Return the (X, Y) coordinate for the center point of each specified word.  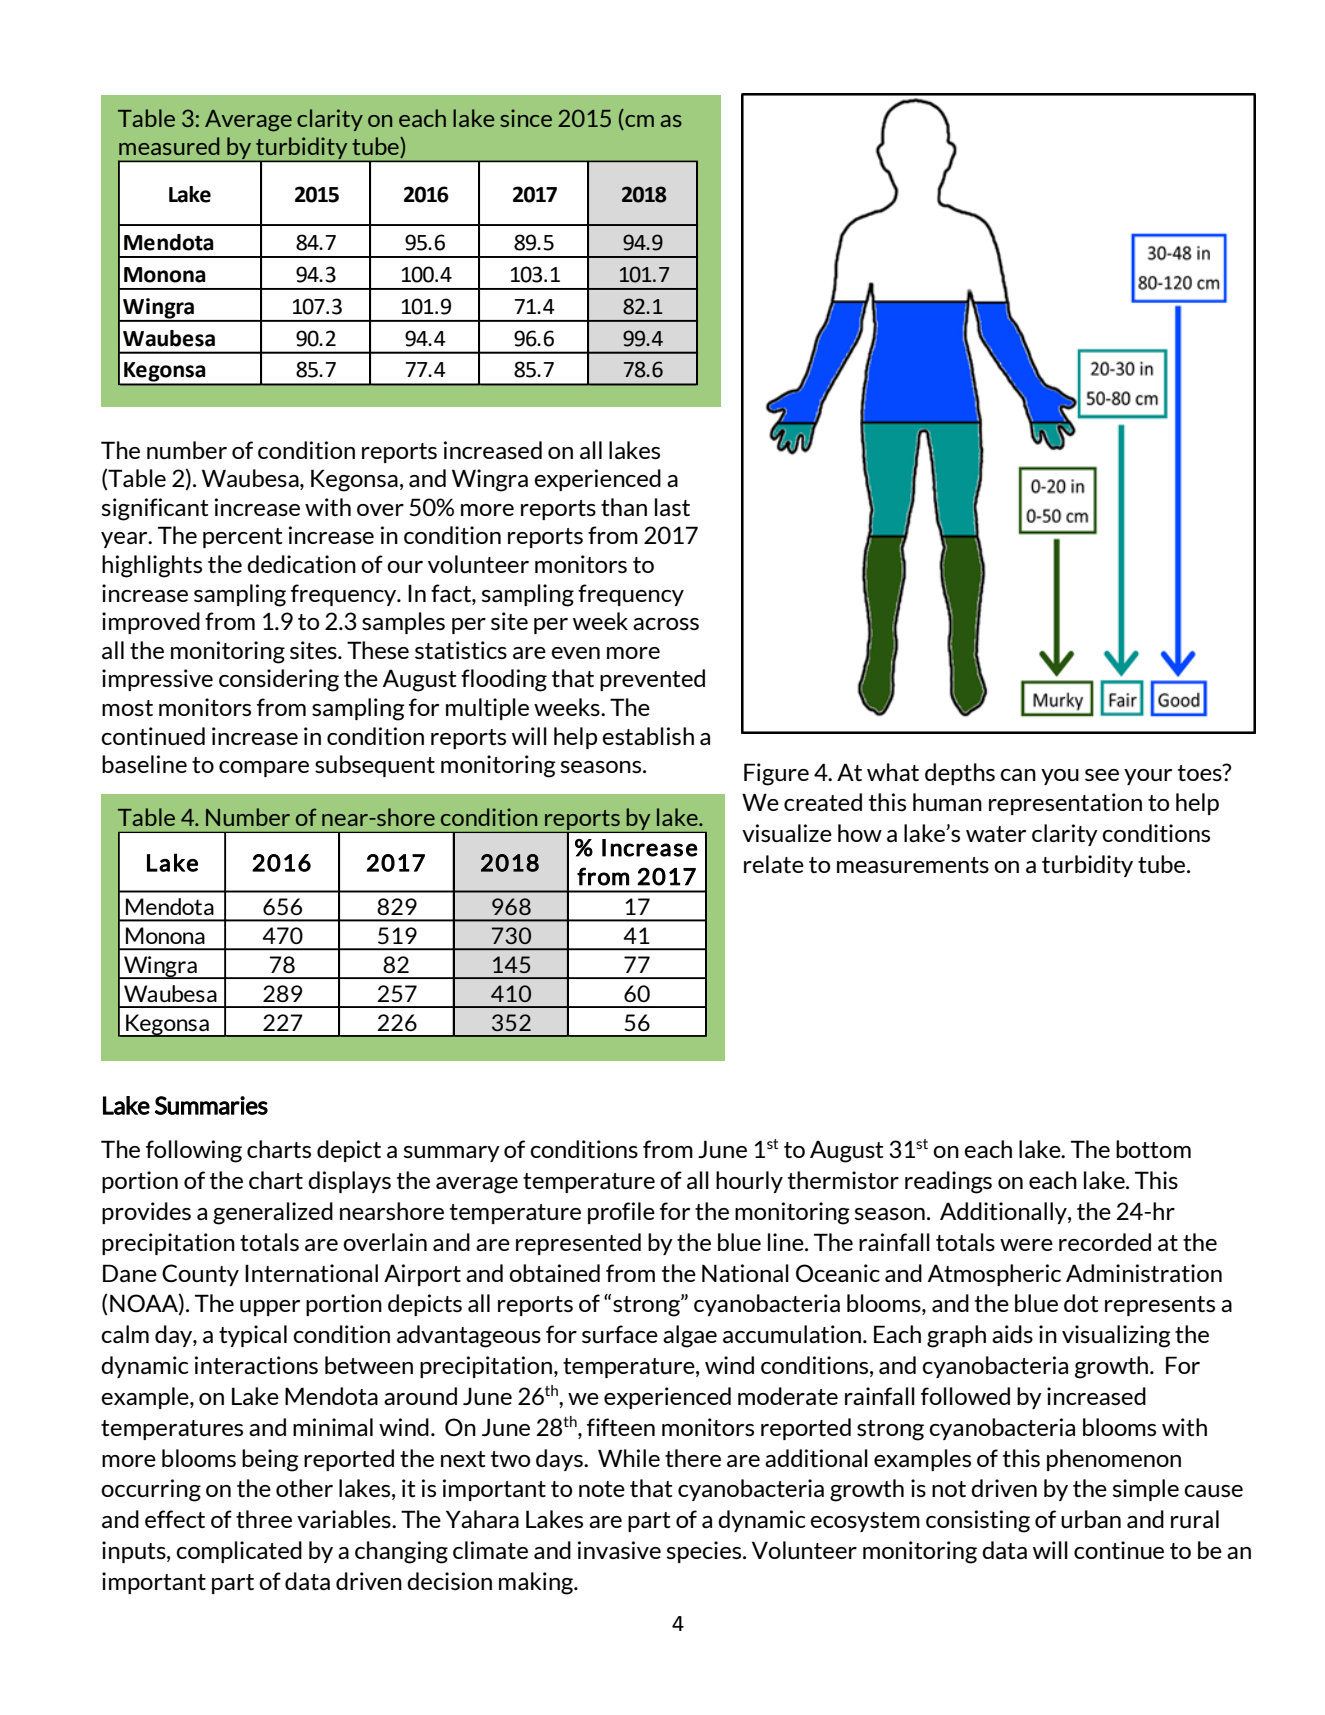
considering (279, 680)
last (672, 507)
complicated (239, 1552)
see (1102, 775)
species (705, 1552)
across (666, 624)
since (526, 118)
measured (169, 146)
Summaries (211, 1105)
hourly (749, 1182)
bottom (1153, 1149)
